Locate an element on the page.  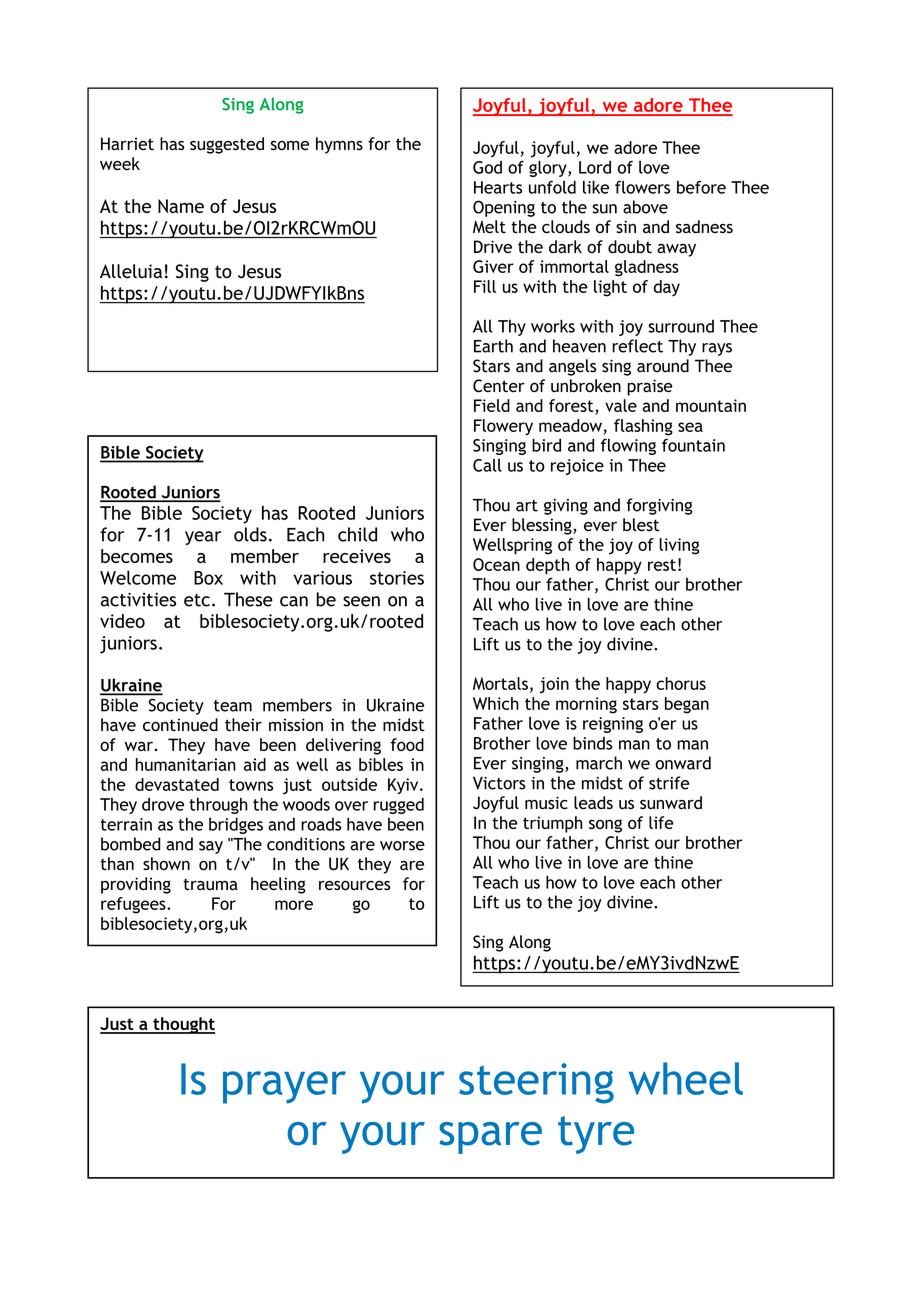
stories is located at coordinates (397, 578).
